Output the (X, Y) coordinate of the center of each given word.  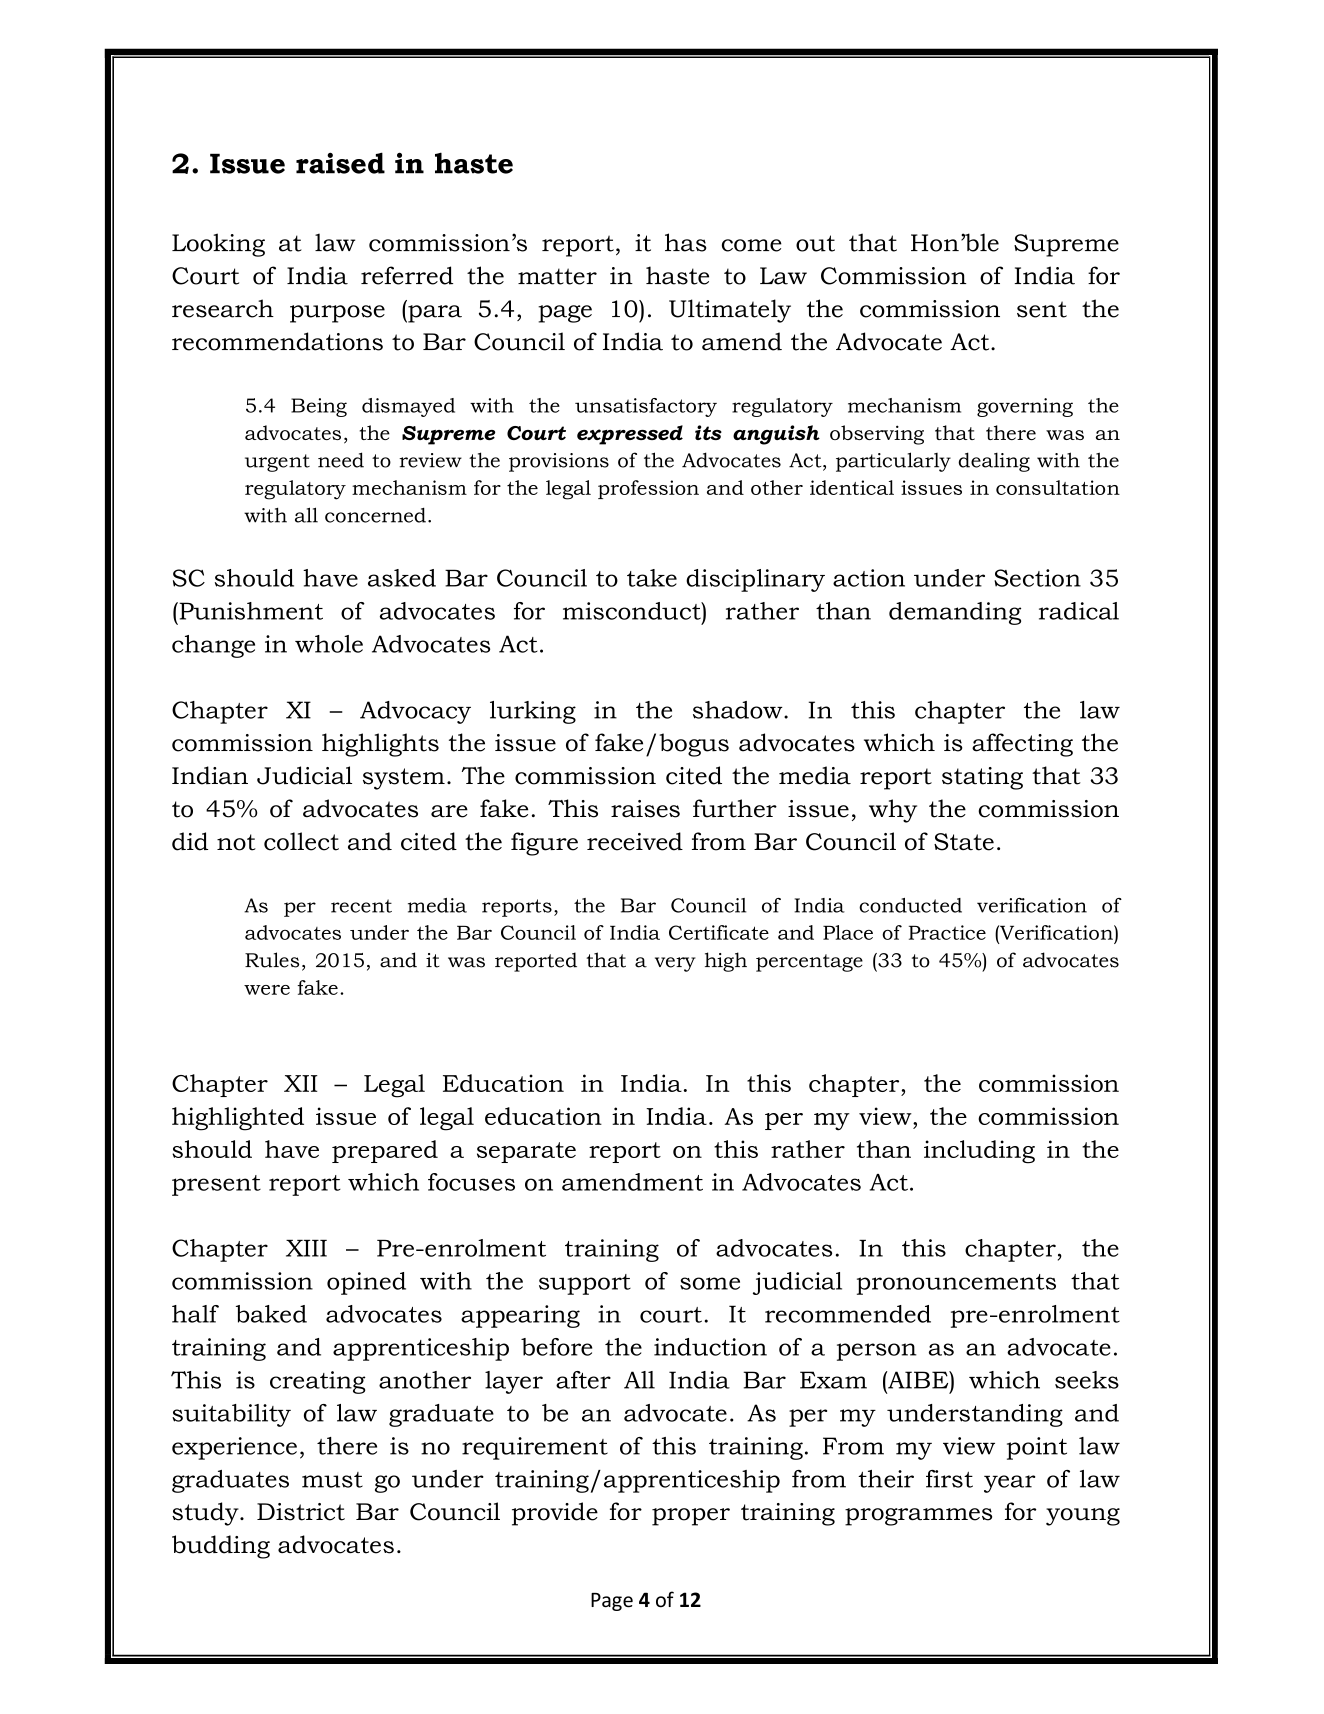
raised (340, 163)
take (652, 578)
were (267, 990)
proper (691, 1517)
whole (329, 644)
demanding (955, 613)
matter (557, 276)
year (1009, 1484)
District (301, 1512)
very (675, 964)
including (979, 1152)
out (815, 243)
